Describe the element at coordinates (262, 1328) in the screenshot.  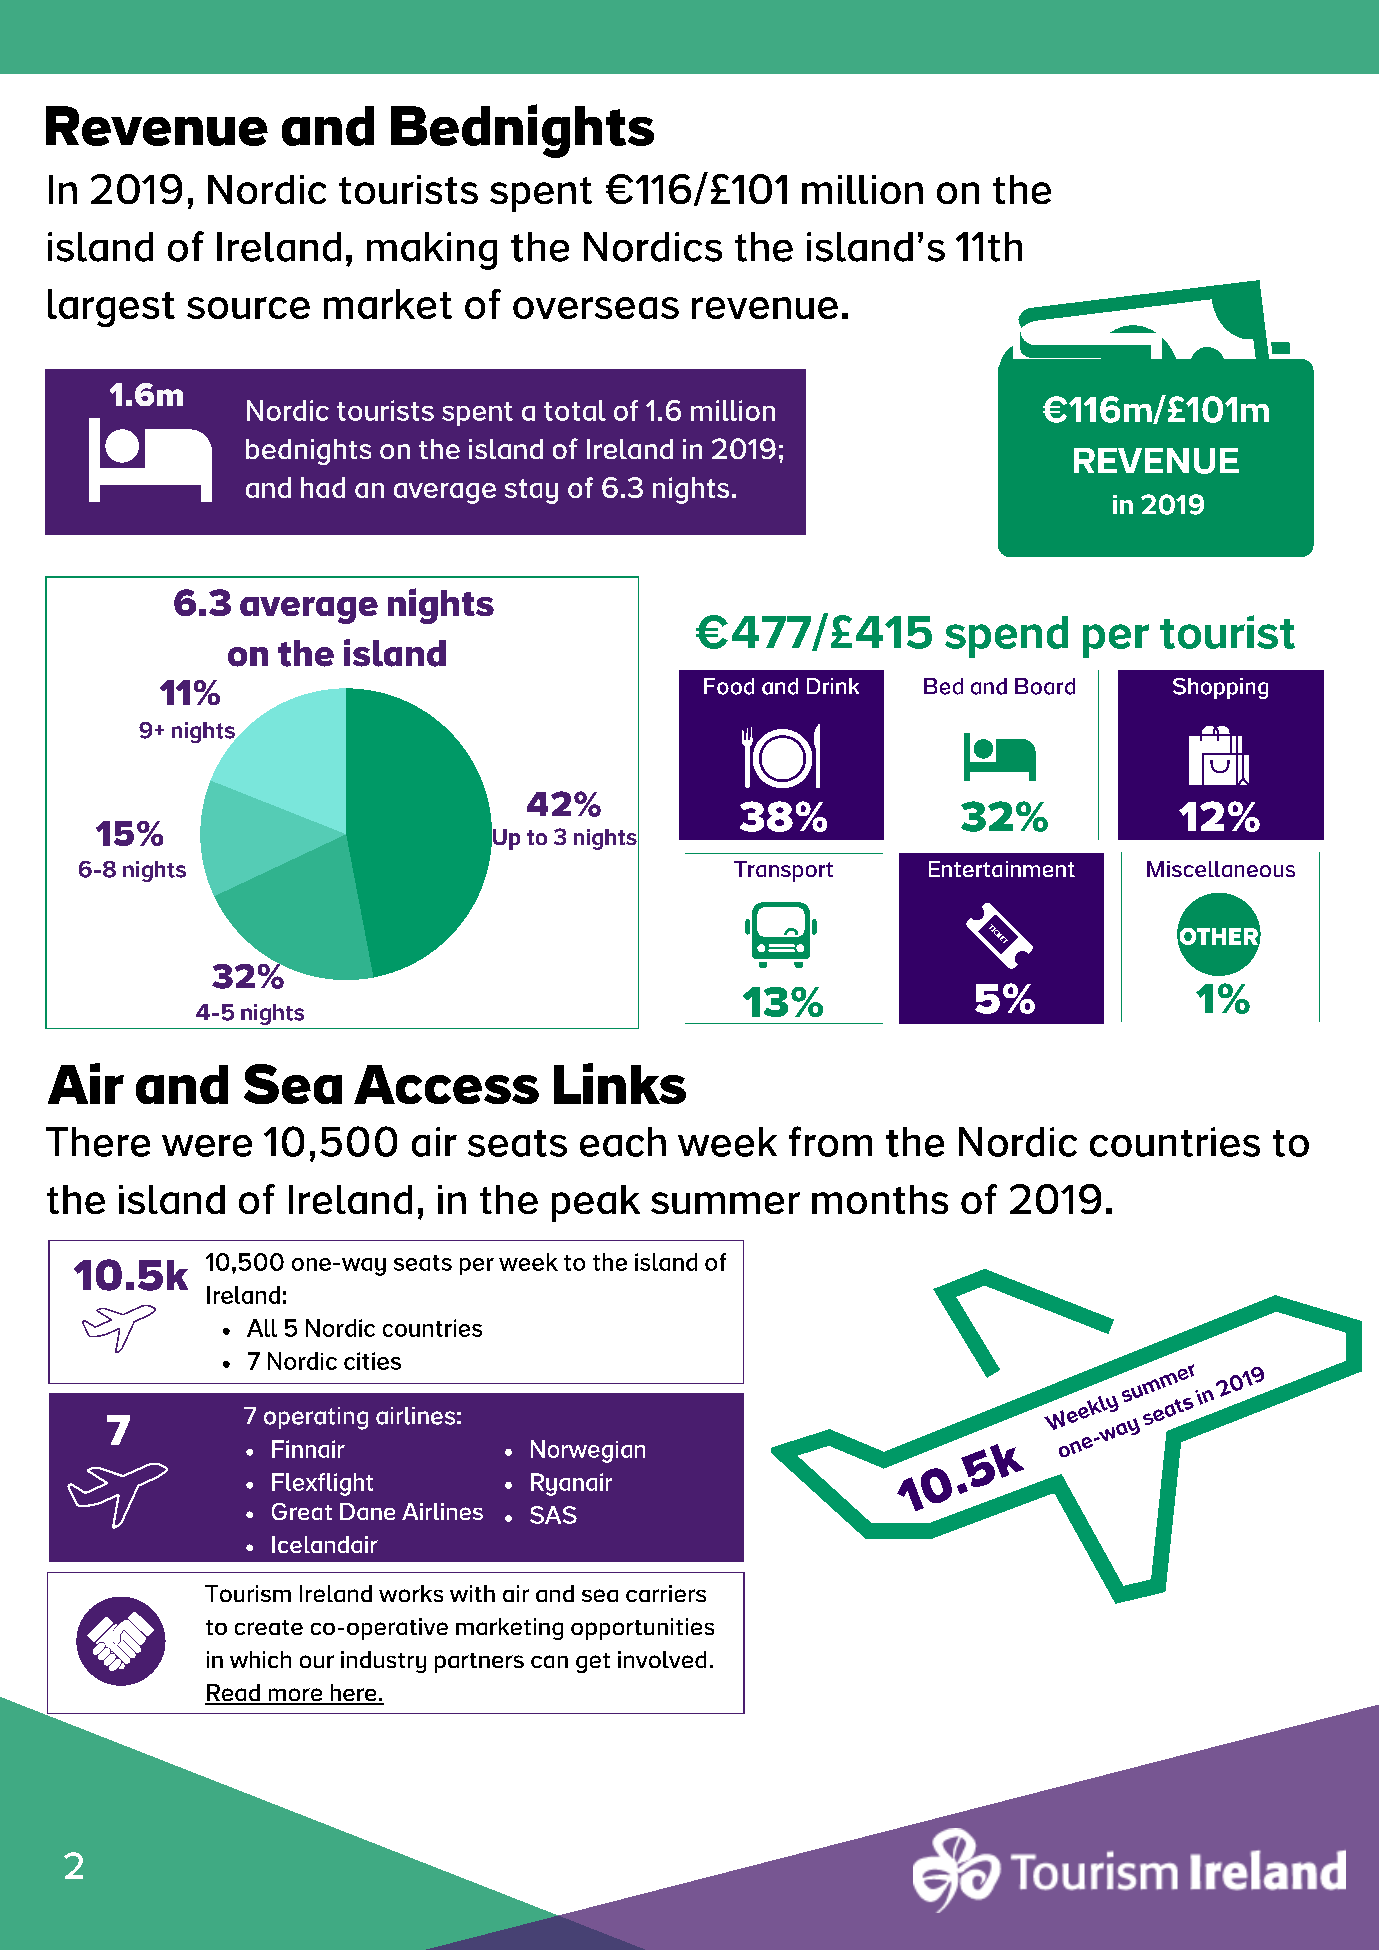
I see `All` at that location.
